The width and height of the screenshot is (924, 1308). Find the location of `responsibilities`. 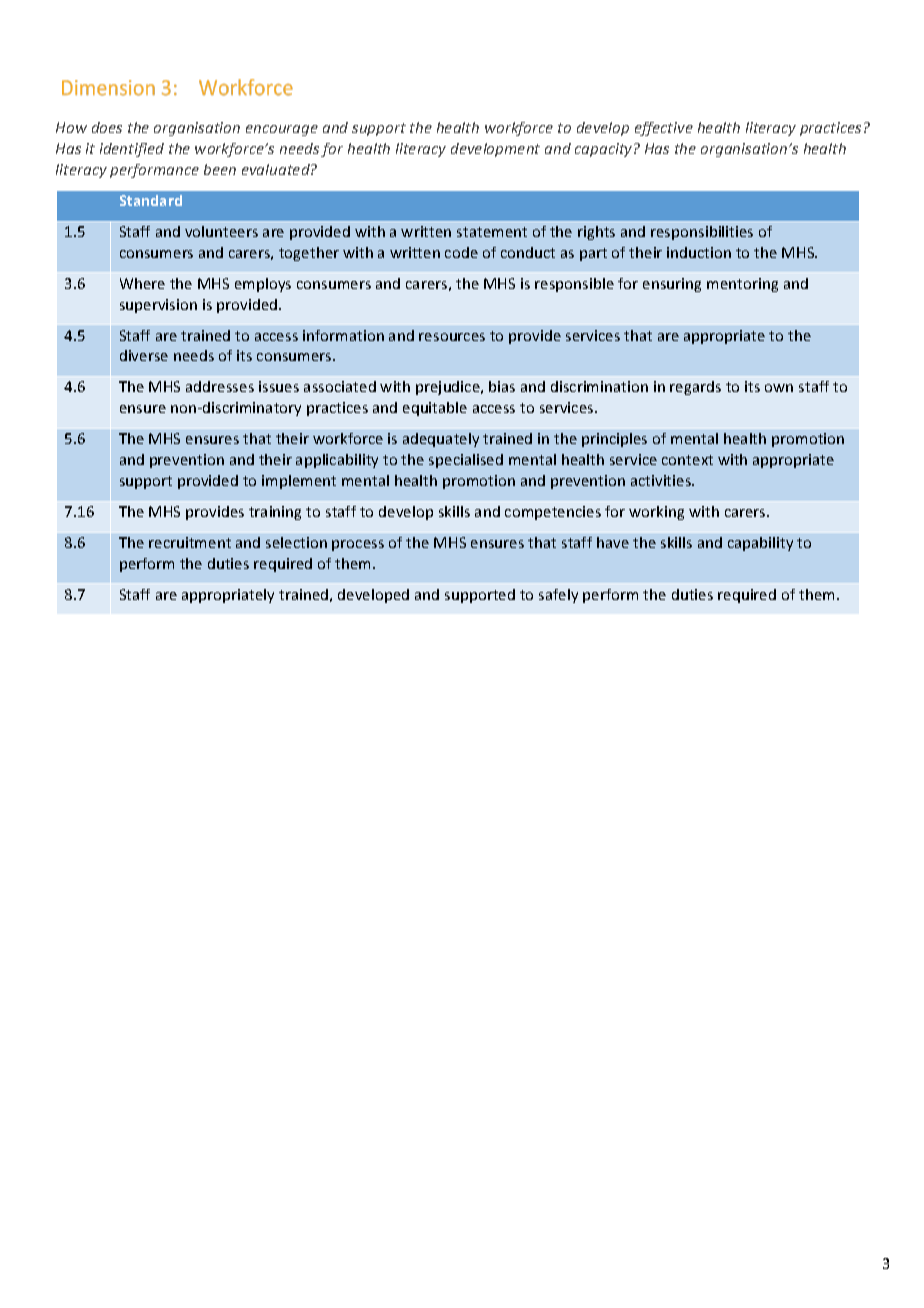

responsibilities is located at coordinates (702, 233).
